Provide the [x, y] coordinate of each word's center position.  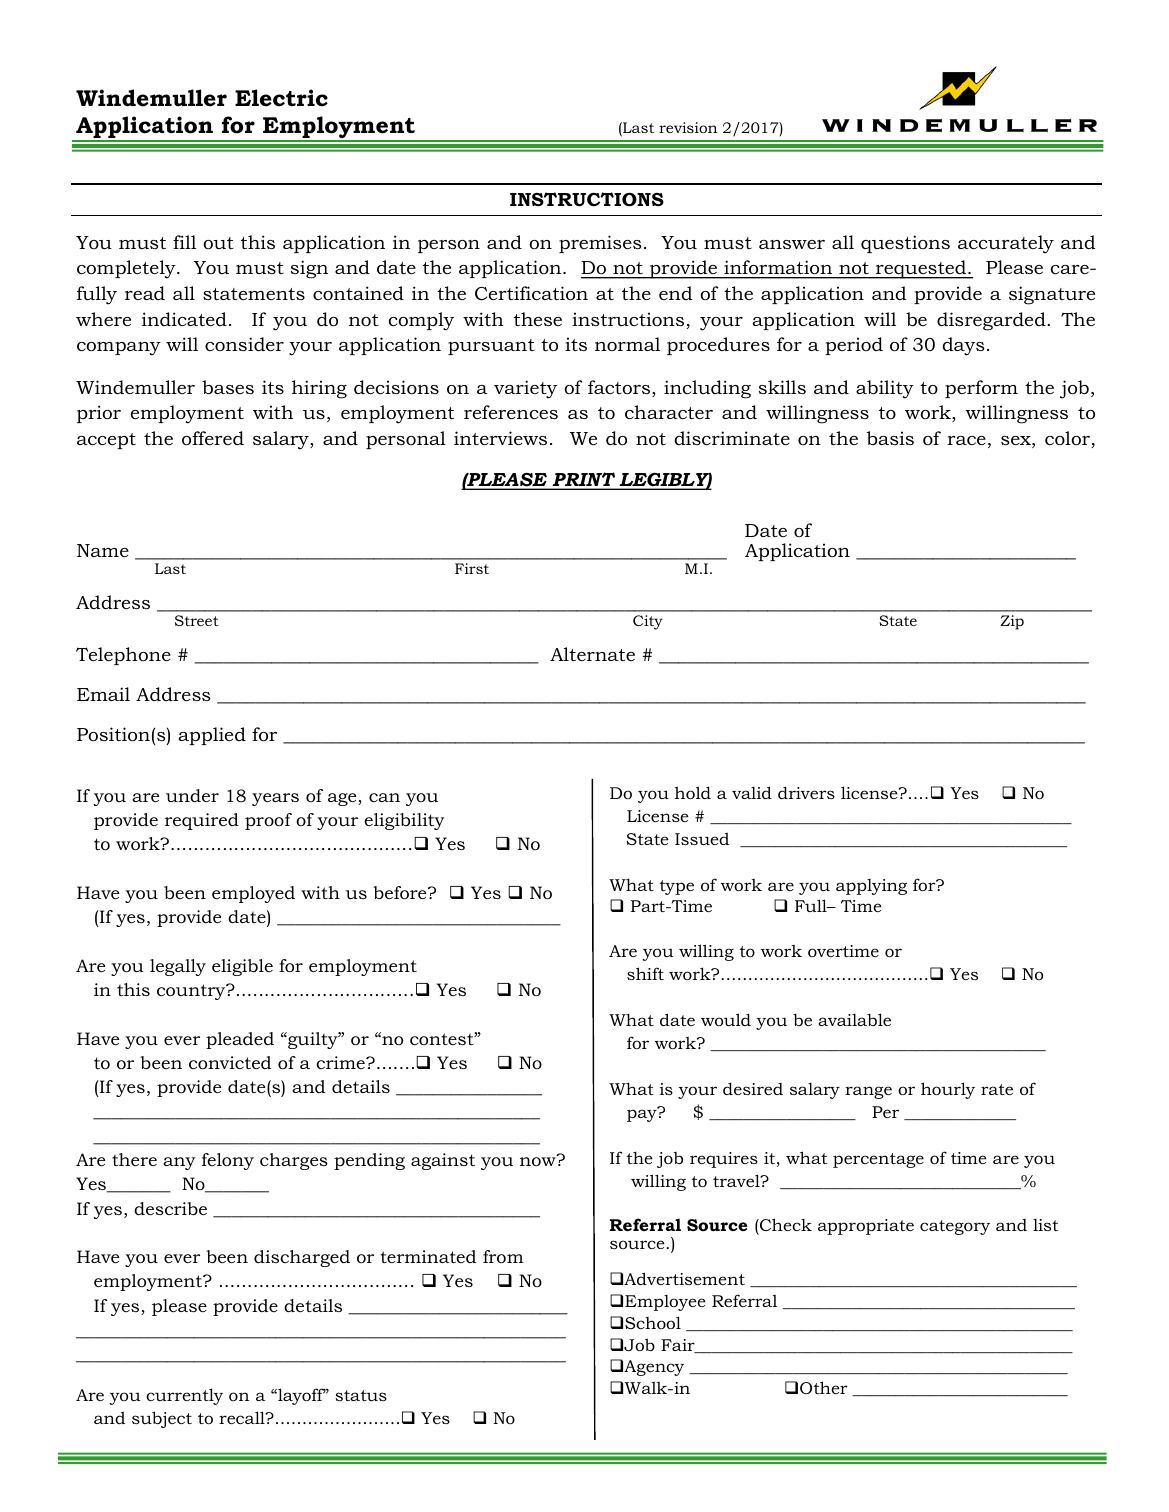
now [539, 1160]
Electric [281, 98]
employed [253, 894]
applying [871, 887]
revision [688, 127]
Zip [1012, 622]
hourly [948, 1090]
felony [228, 1161]
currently [184, 1396]
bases [228, 387]
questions [905, 244]
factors [619, 387]
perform [981, 389]
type [677, 887]
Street [197, 620]
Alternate [592, 654]
